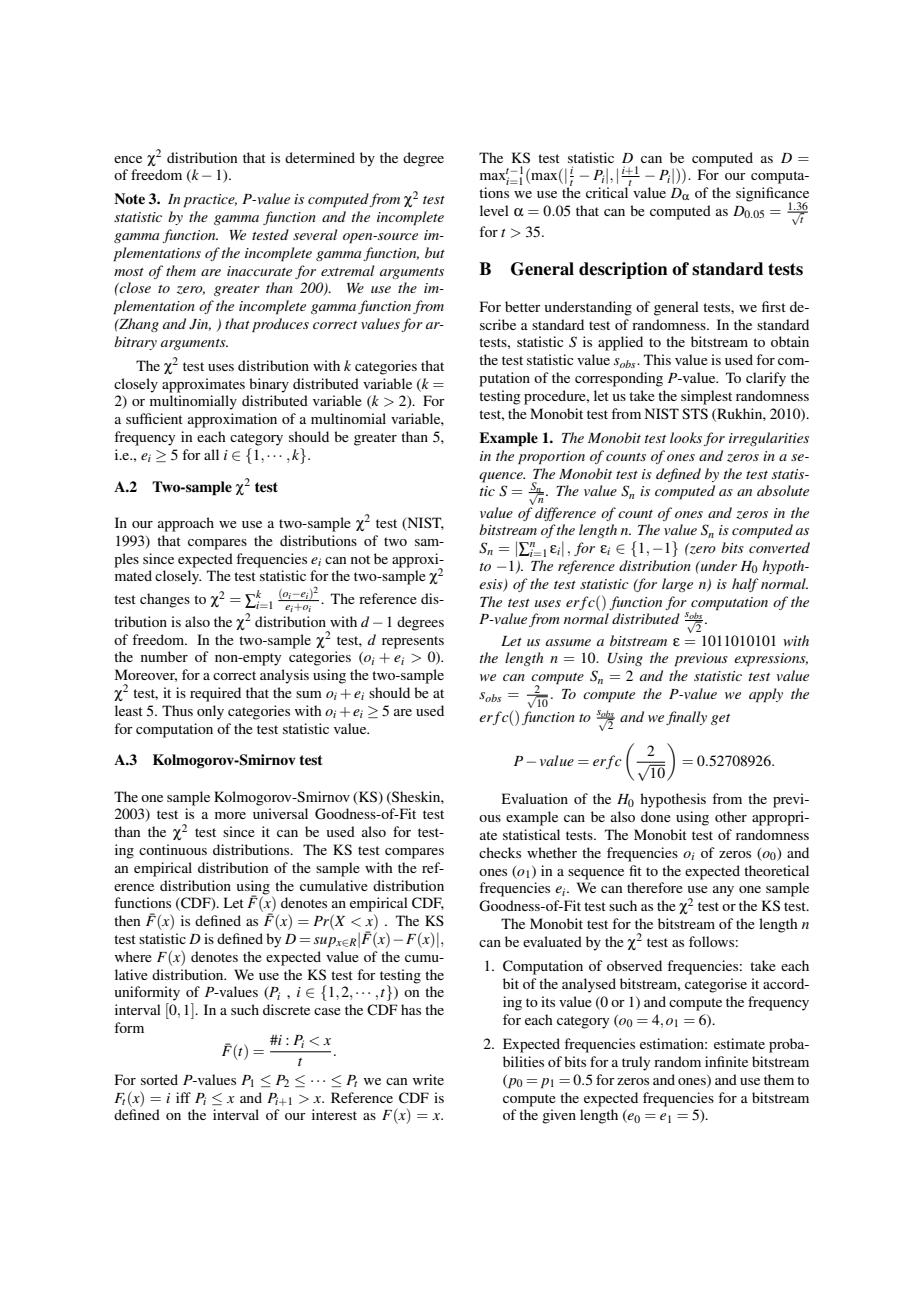 The height and width of the screenshot is (1308, 924). I want to click on determined, so click(320, 157).
